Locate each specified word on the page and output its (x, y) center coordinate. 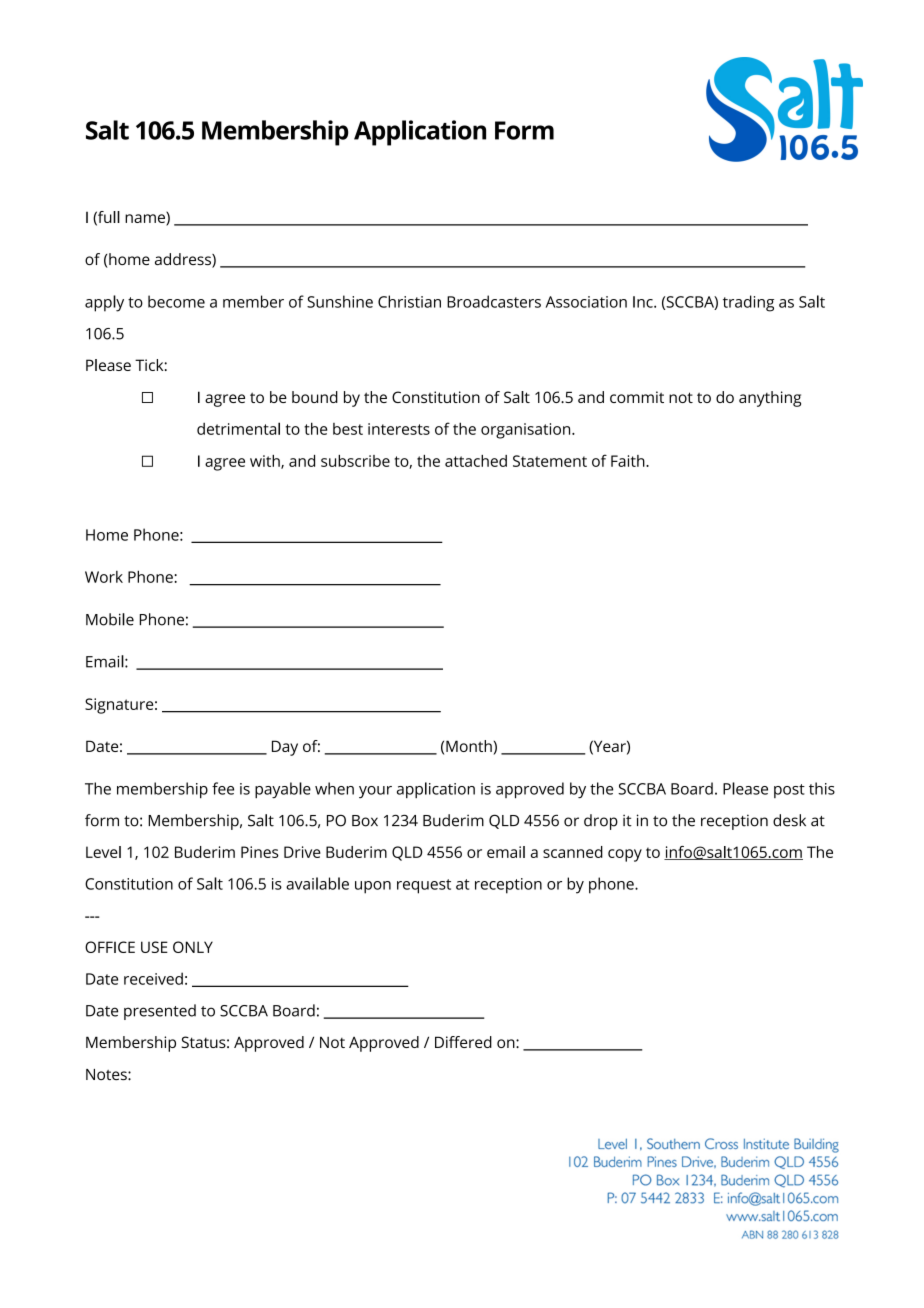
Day (285, 748)
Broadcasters (494, 301)
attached (476, 461)
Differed (463, 1042)
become (176, 301)
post (789, 791)
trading (748, 303)
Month (470, 747)
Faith (629, 461)
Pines (260, 852)
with (266, 462)
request (424, 886)
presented (160, 1012)
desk (789, 820)
